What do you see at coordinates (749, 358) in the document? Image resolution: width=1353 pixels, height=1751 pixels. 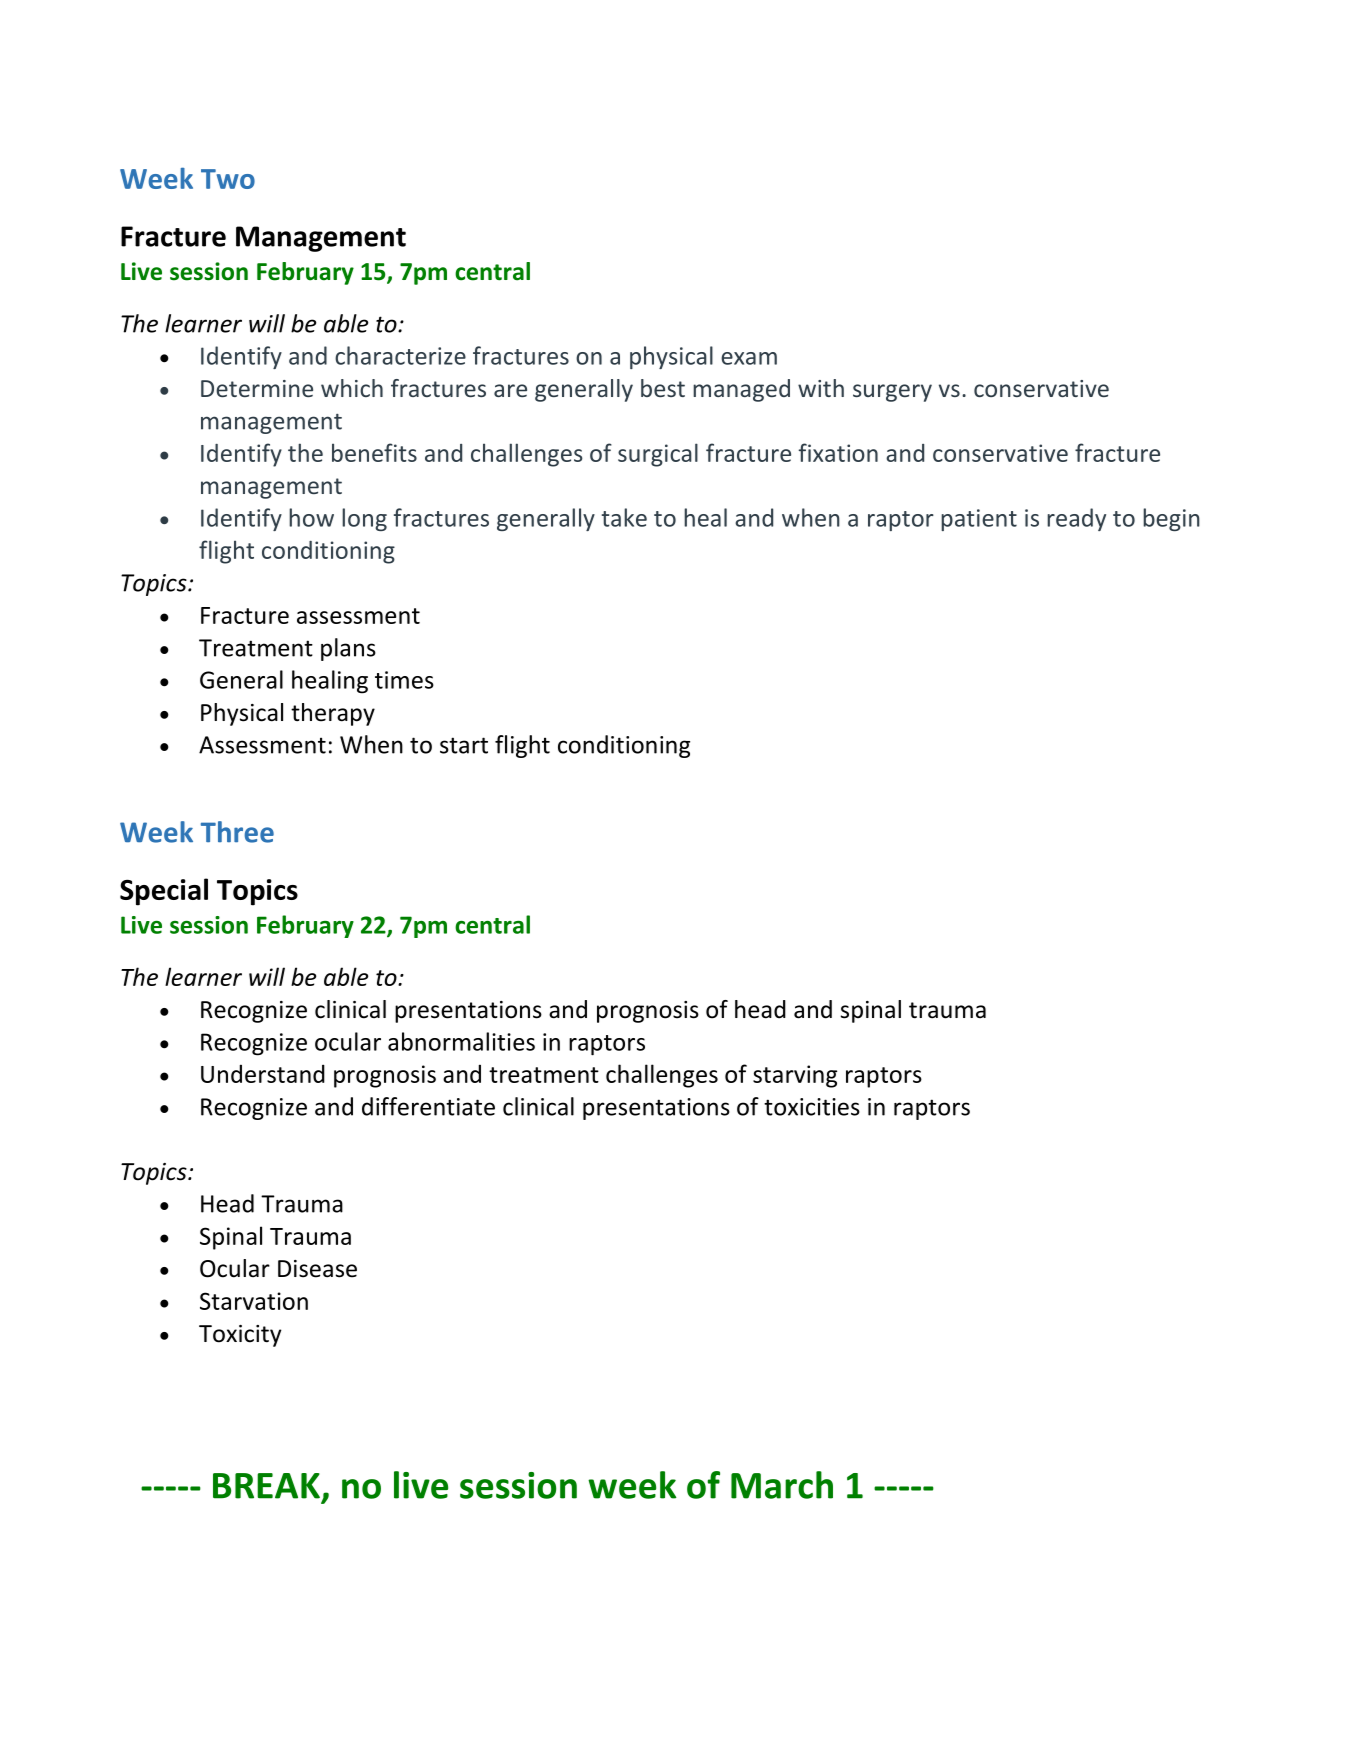 I see `exam` at bounding box center [749, 358].
